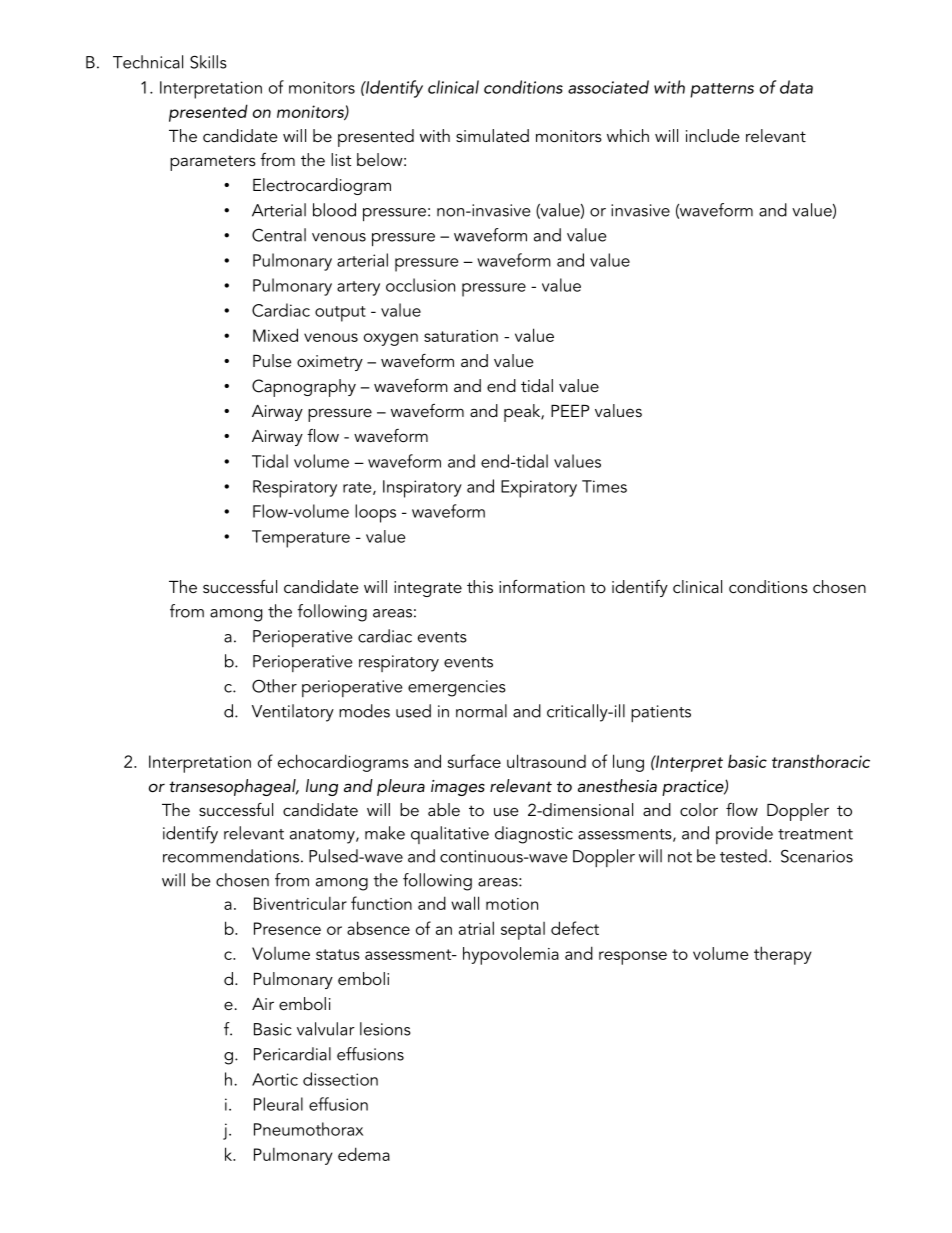 The height and width of the screenshot is (1233, 952). Describe the element at coordinates (699, 809) in the screenshot. I see `color` at that location.
